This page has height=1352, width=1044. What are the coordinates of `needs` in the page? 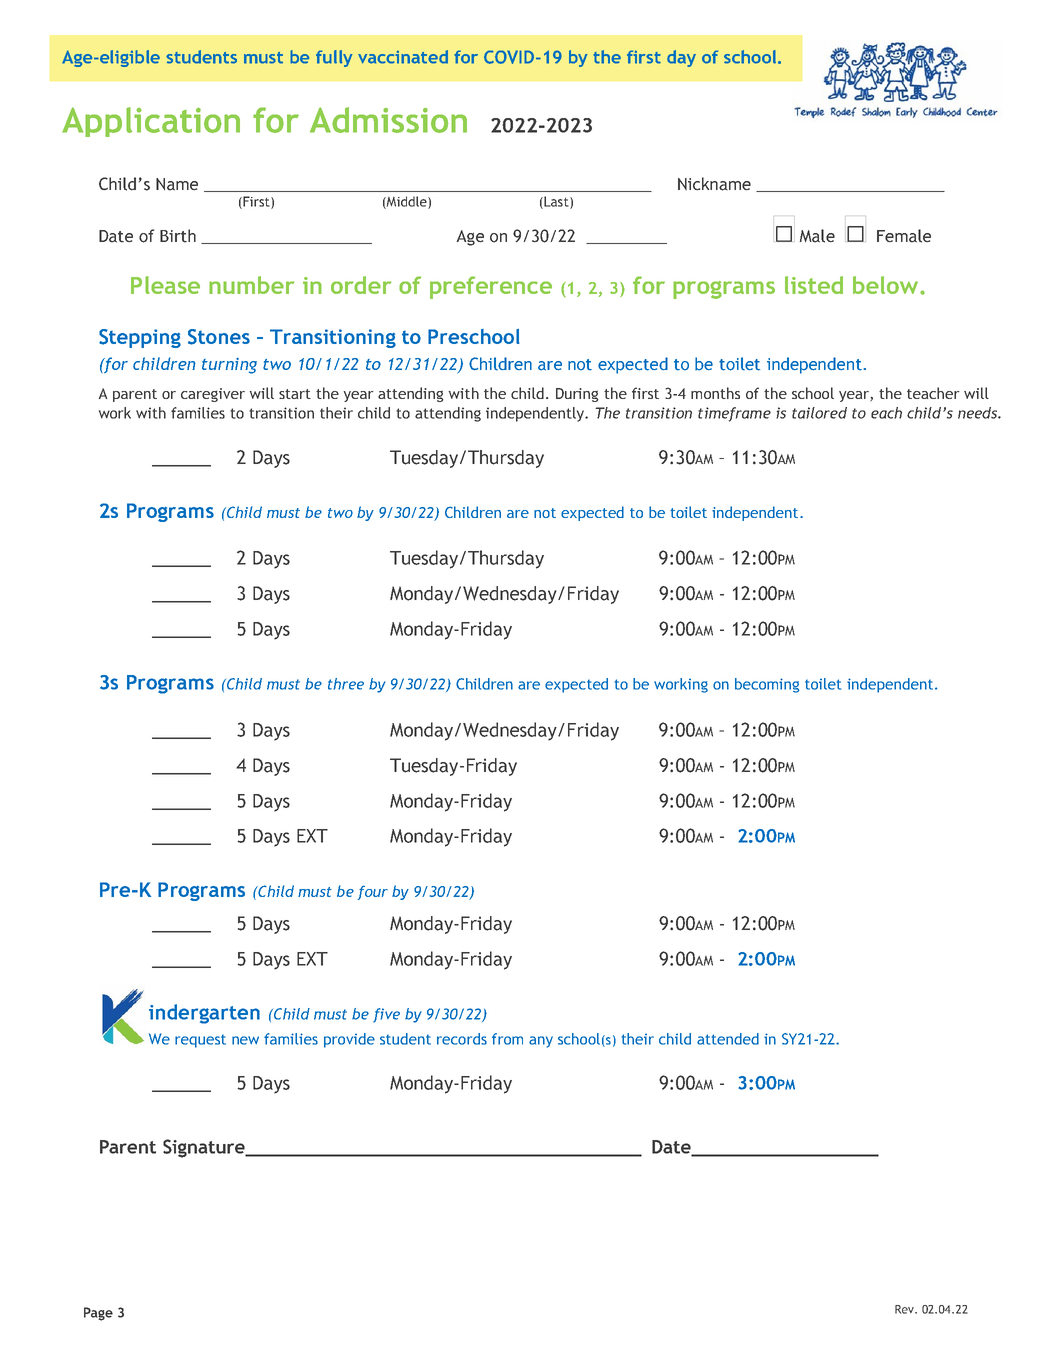 It's located at (978, 413).
